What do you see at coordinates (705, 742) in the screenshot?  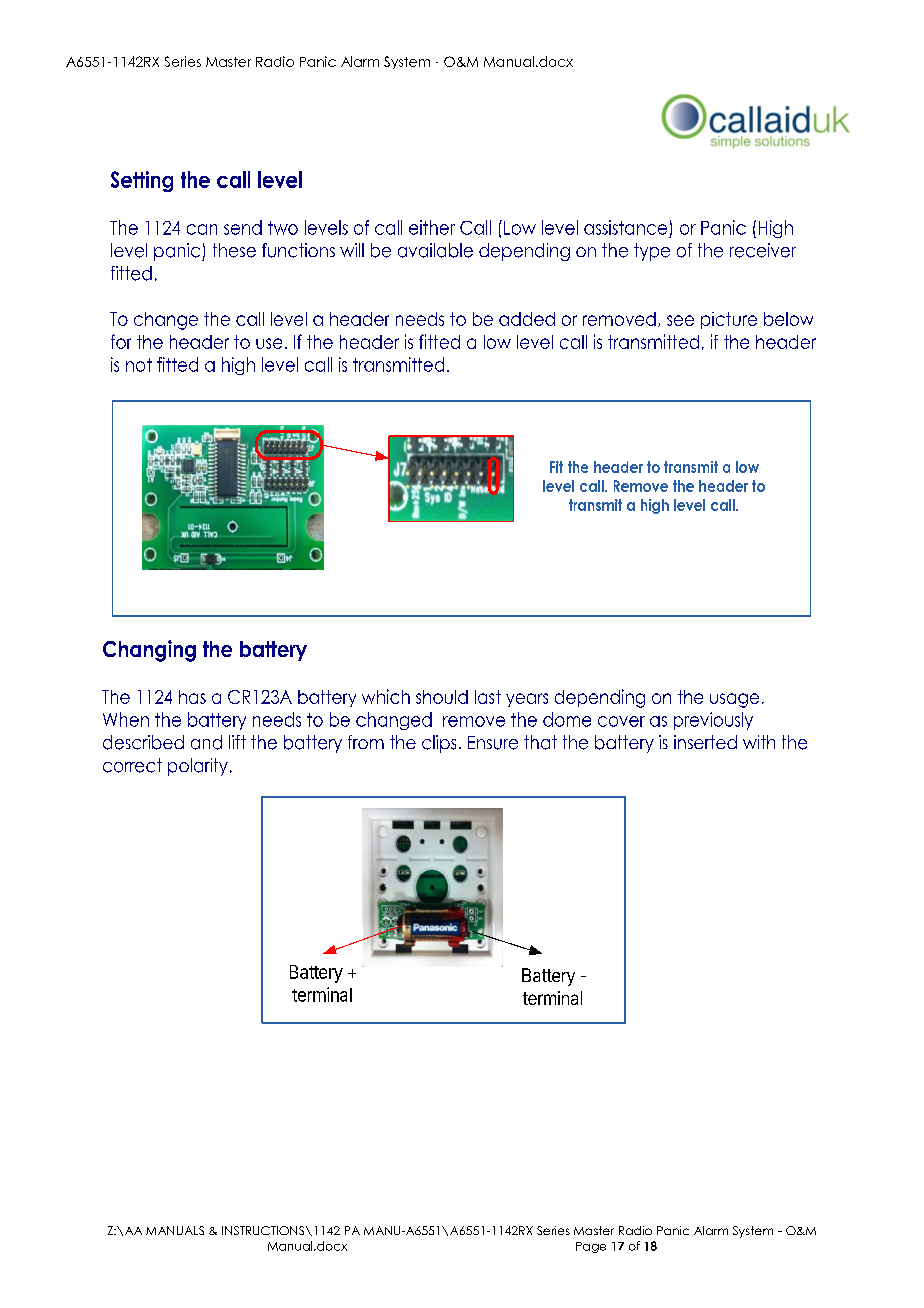 I see `inserted` at bounding box center [705, 742].
